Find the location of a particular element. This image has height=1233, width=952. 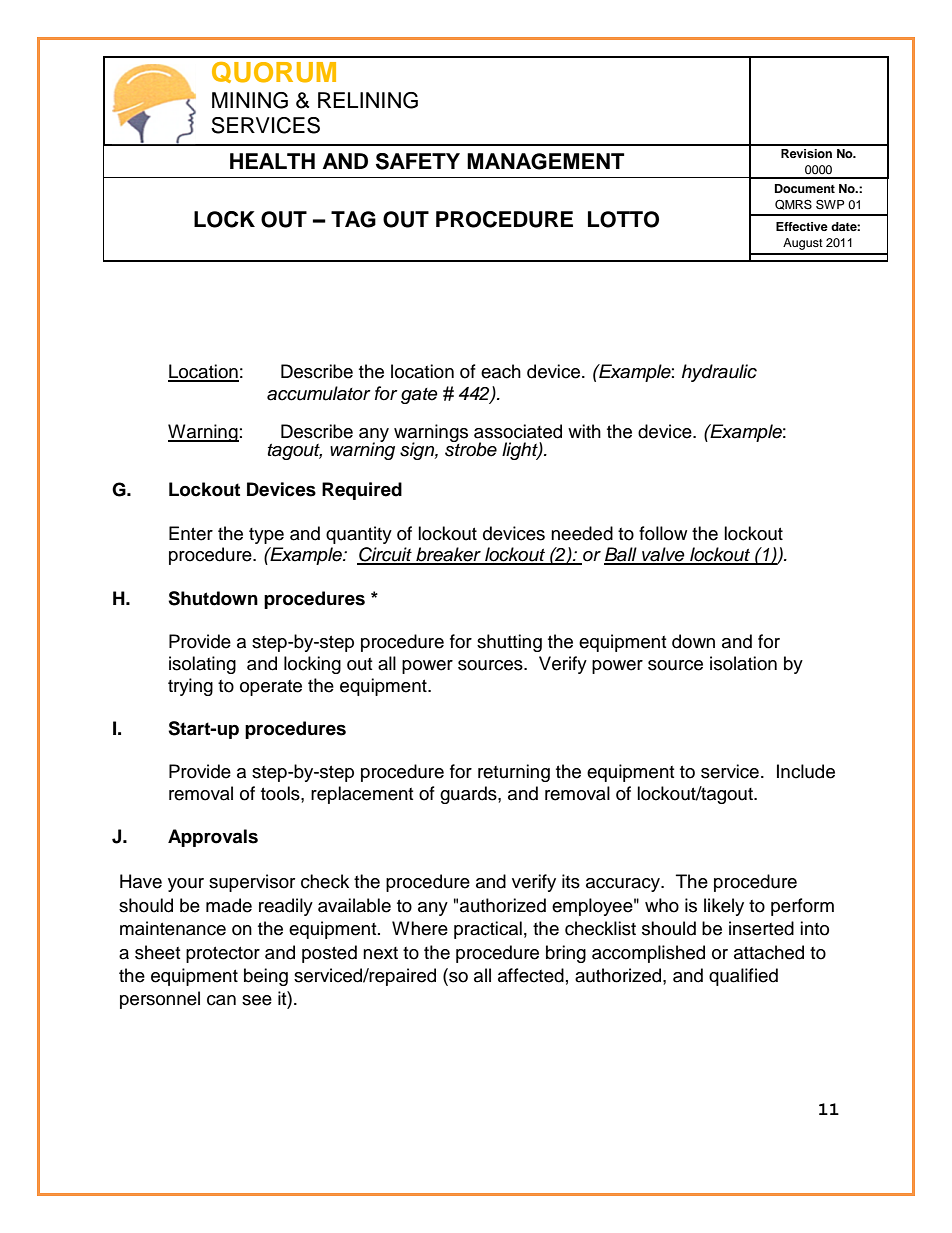

trying is located at coordinates (190, 687).
